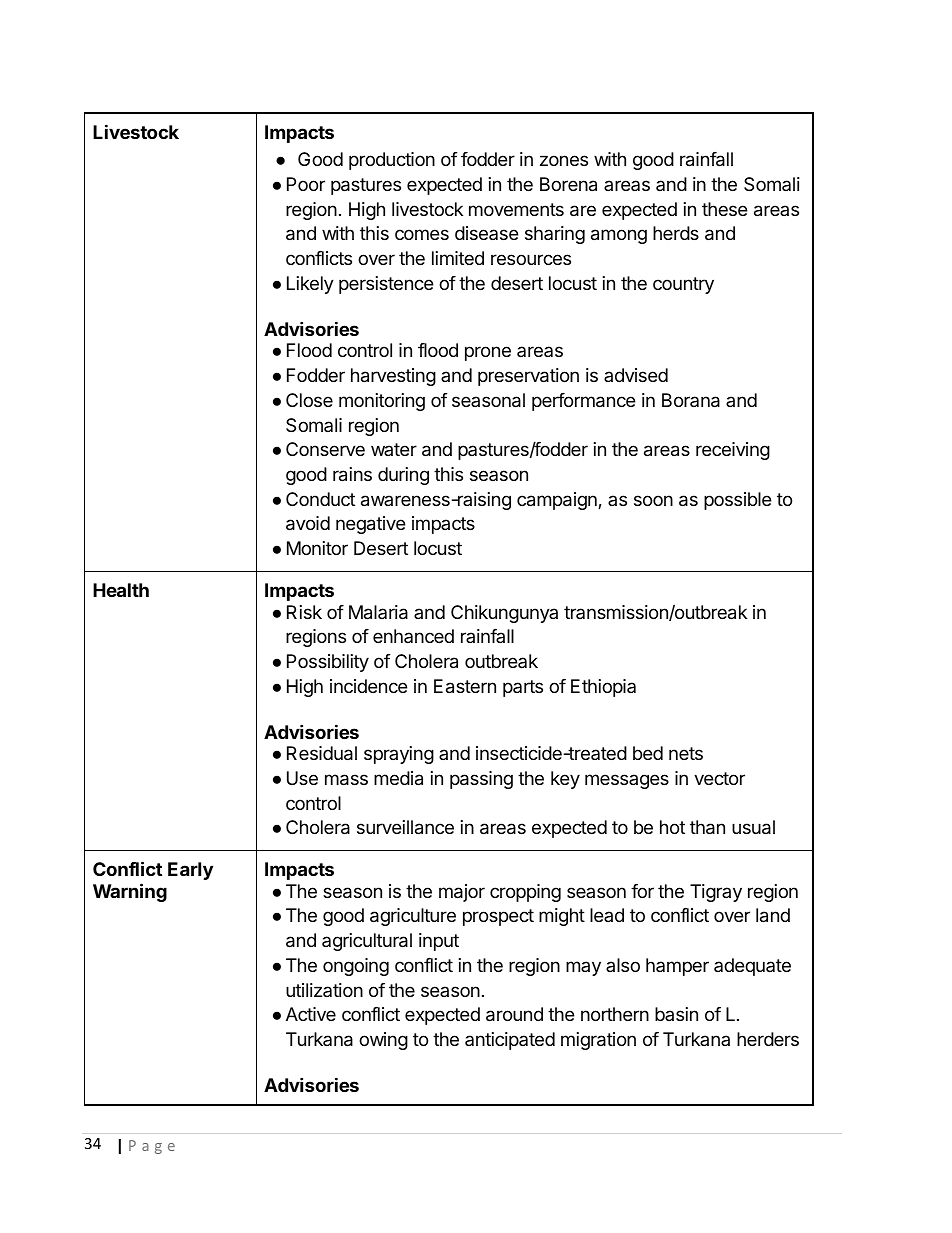 The image size is (952, 1233). What do you see at coordinates (324, 990) in the screenshot?
I see `utilization` at bounding box center [324, 990].
